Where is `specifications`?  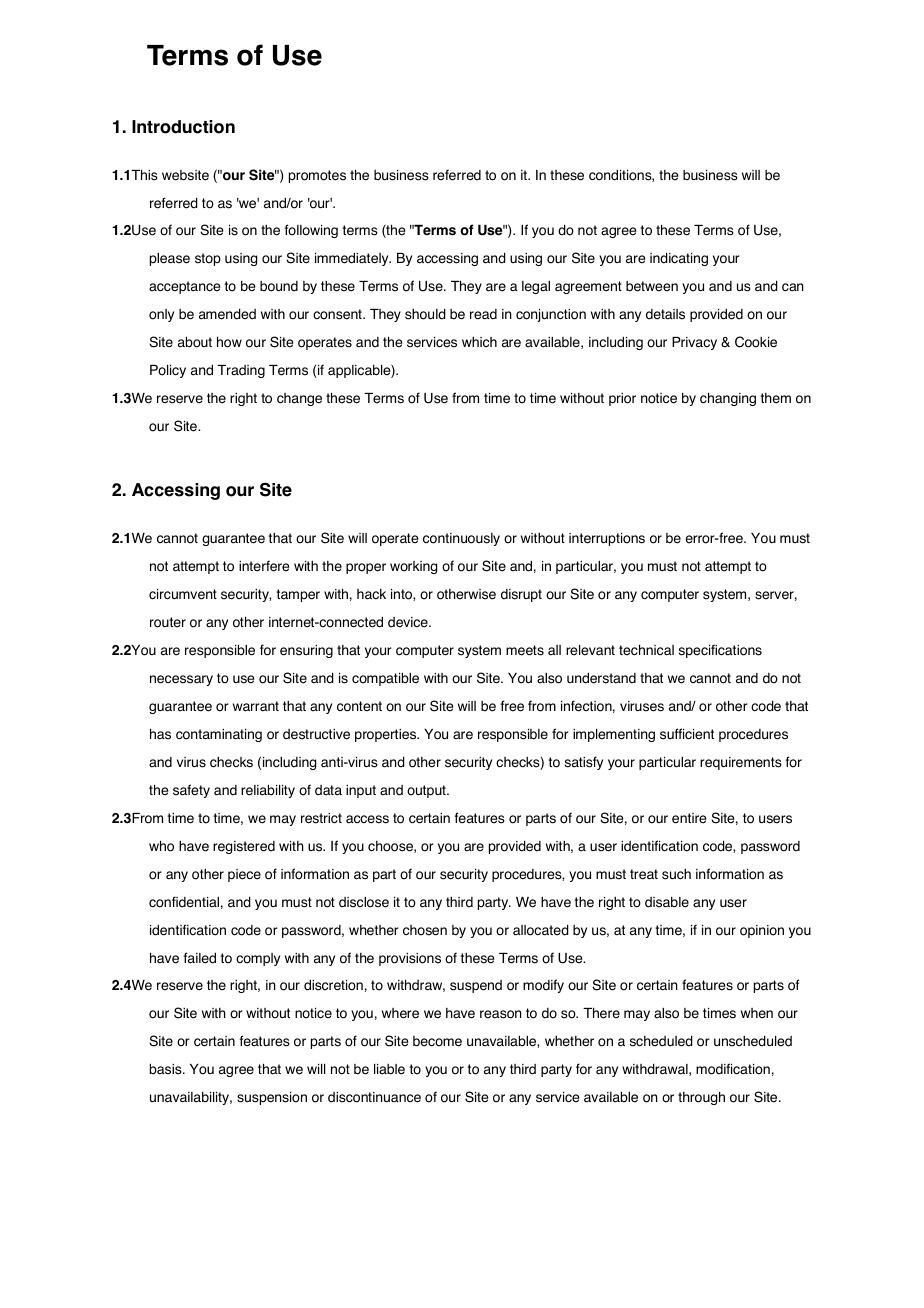
specifications is located at coordinates (720, 651).
